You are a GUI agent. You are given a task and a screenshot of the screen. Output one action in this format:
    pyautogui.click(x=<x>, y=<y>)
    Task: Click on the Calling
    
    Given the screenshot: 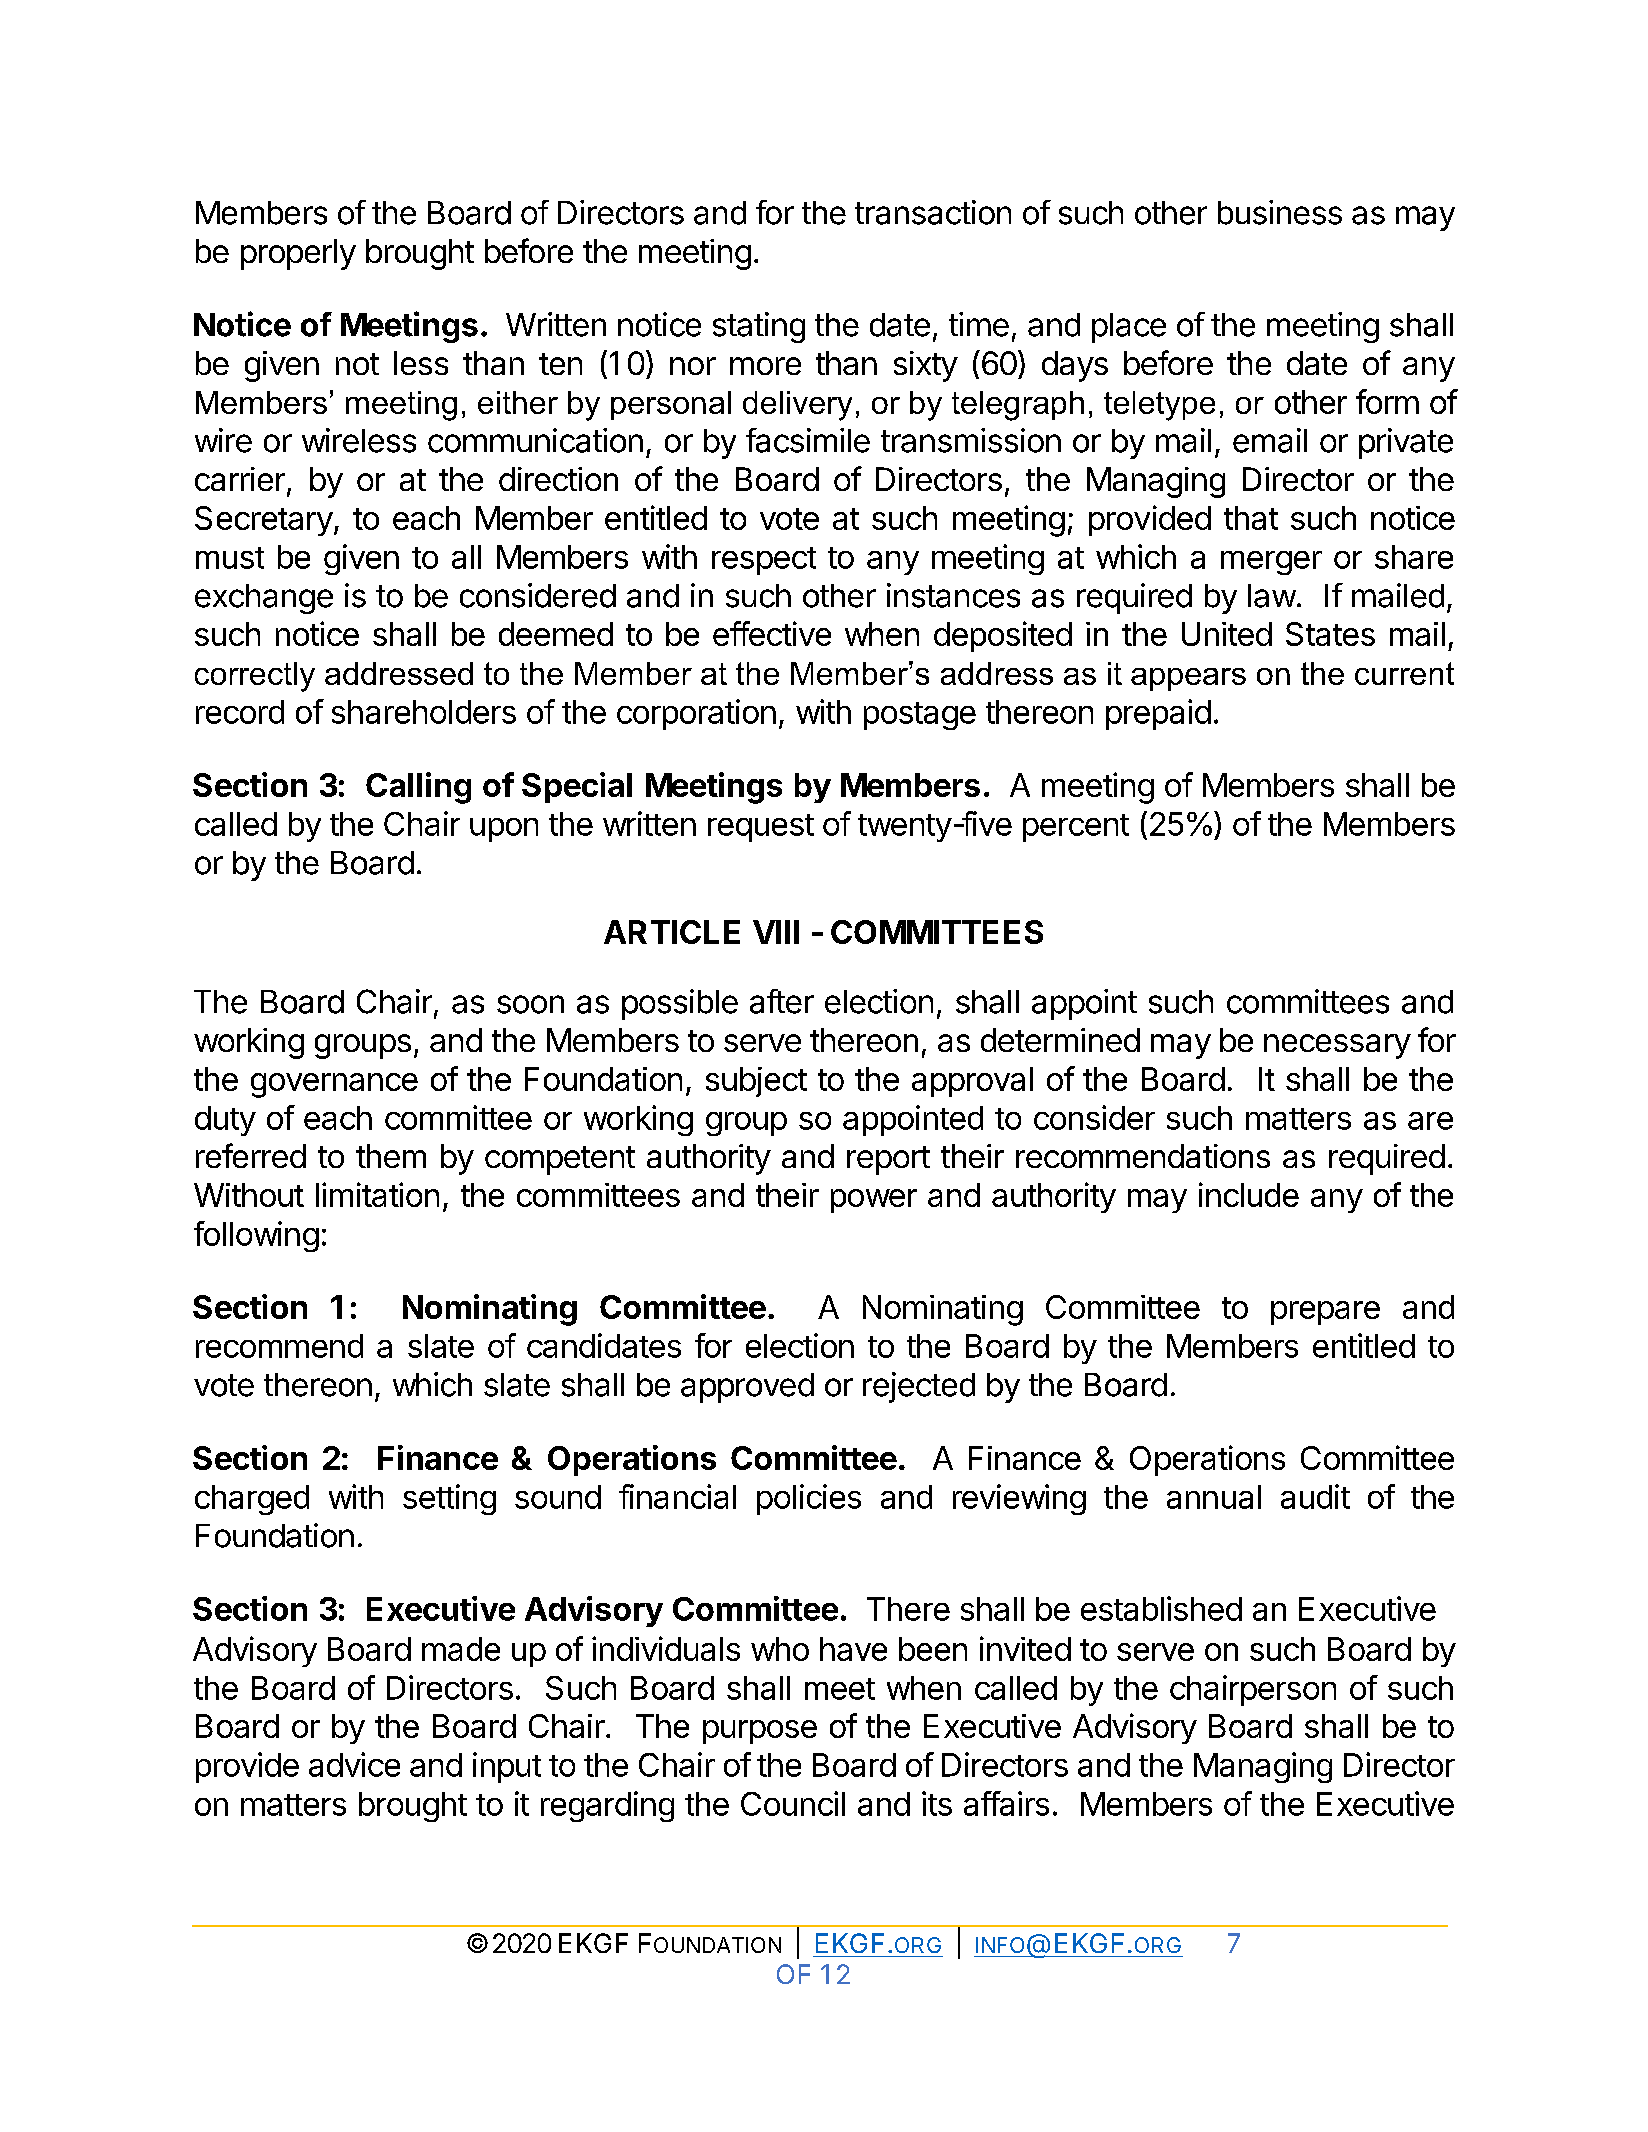 What is the action you would take?
    pyautogui.click(x=418, y=788)
